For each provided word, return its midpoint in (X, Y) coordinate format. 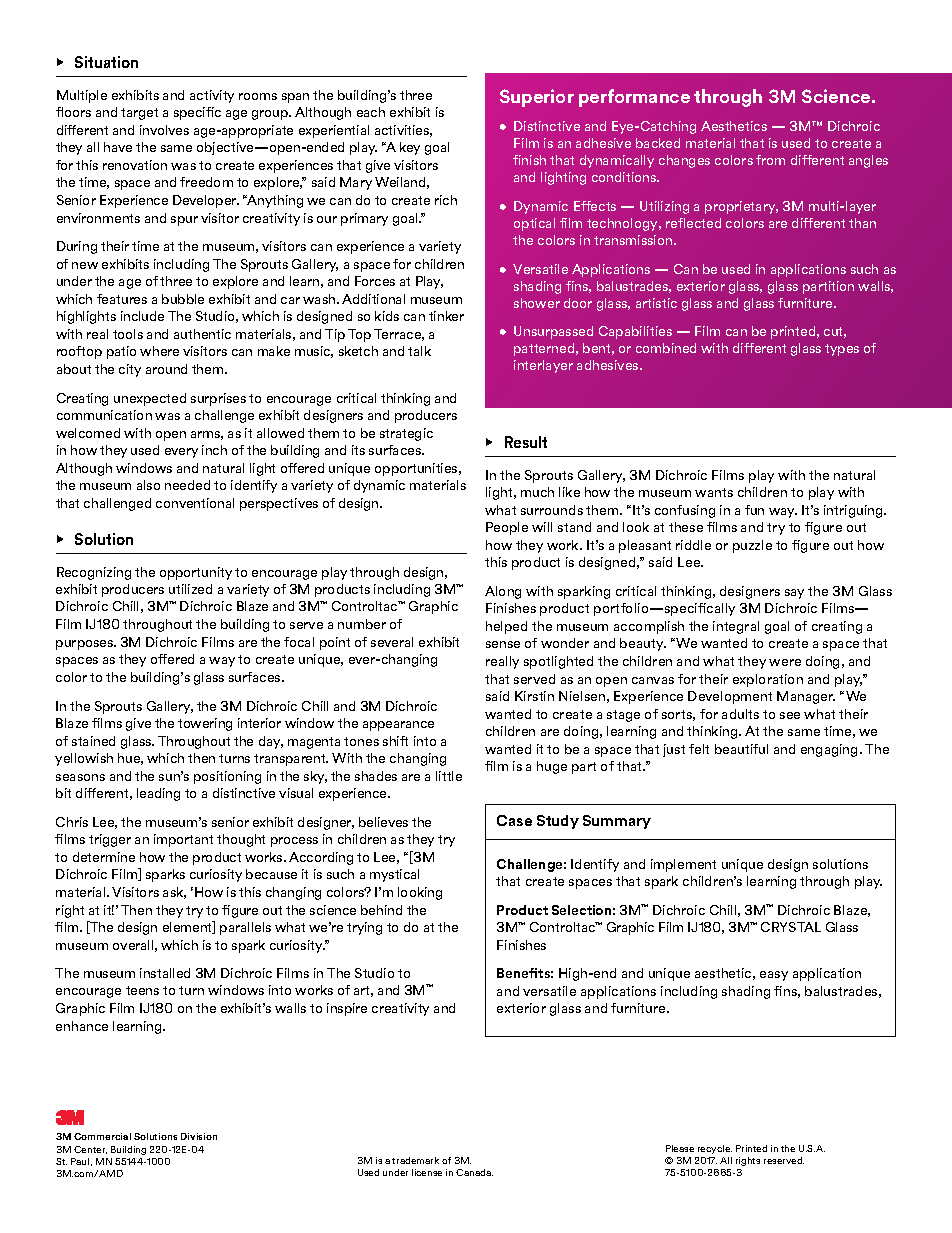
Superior (537, 98)
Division (199, 1136)
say (794, 594)
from (770, 160)
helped (506, 627)
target (139, 114)
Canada (474, 1172)
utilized (190, 589)
